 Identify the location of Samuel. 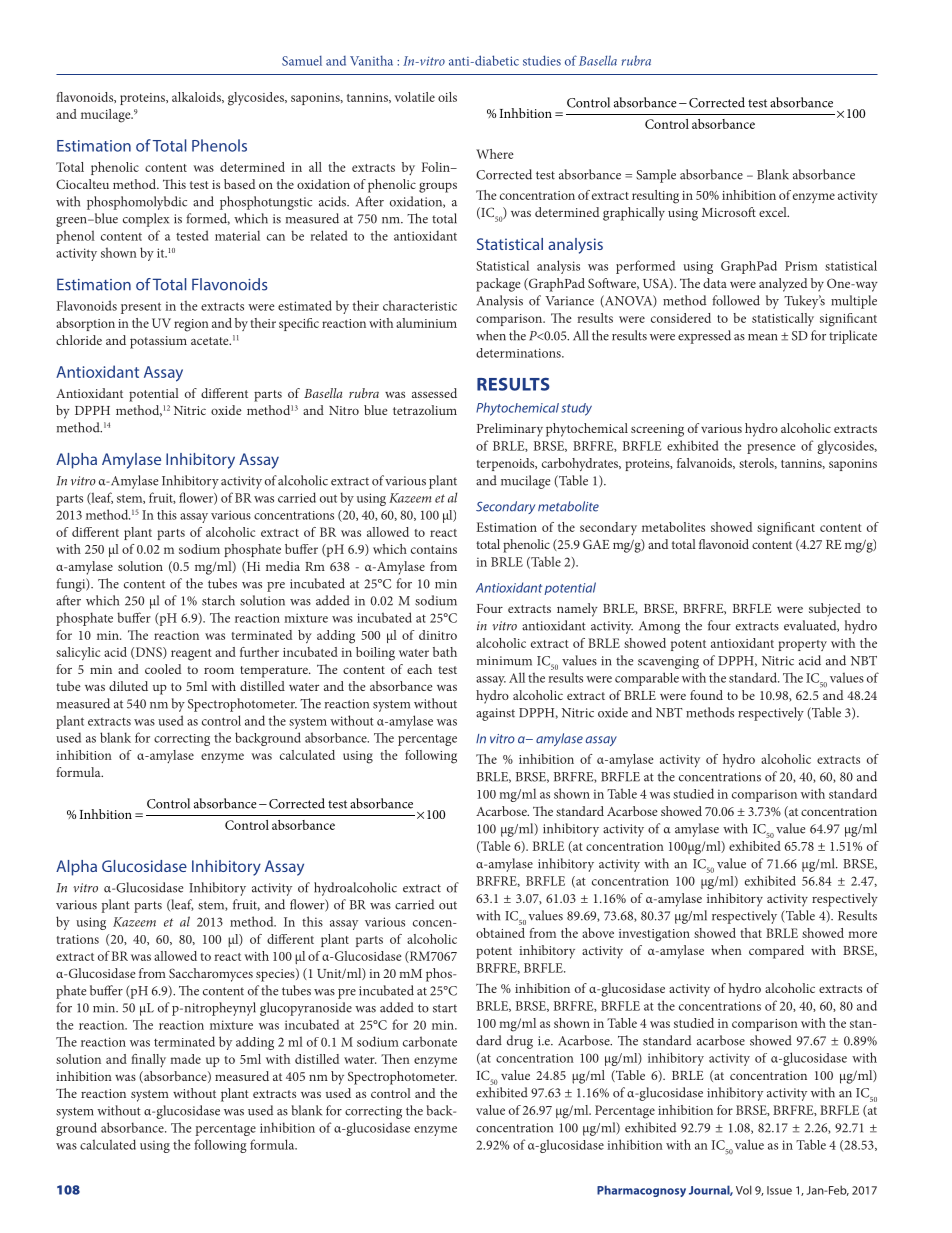
(302, 61).
